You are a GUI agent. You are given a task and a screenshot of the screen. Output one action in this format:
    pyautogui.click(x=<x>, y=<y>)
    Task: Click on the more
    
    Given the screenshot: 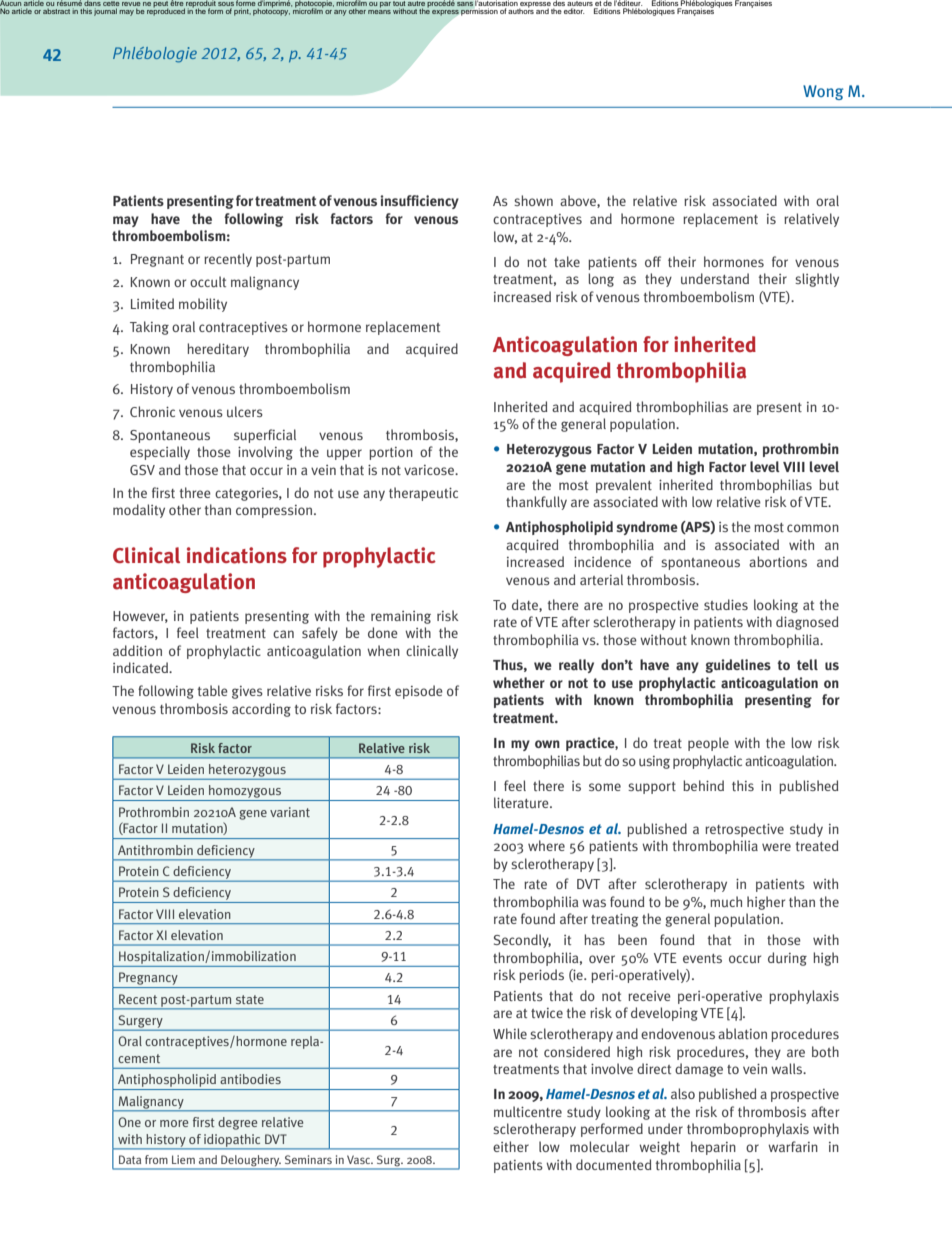 What is the action you would take?
    pyautogui.click(x=174, y=1123)
